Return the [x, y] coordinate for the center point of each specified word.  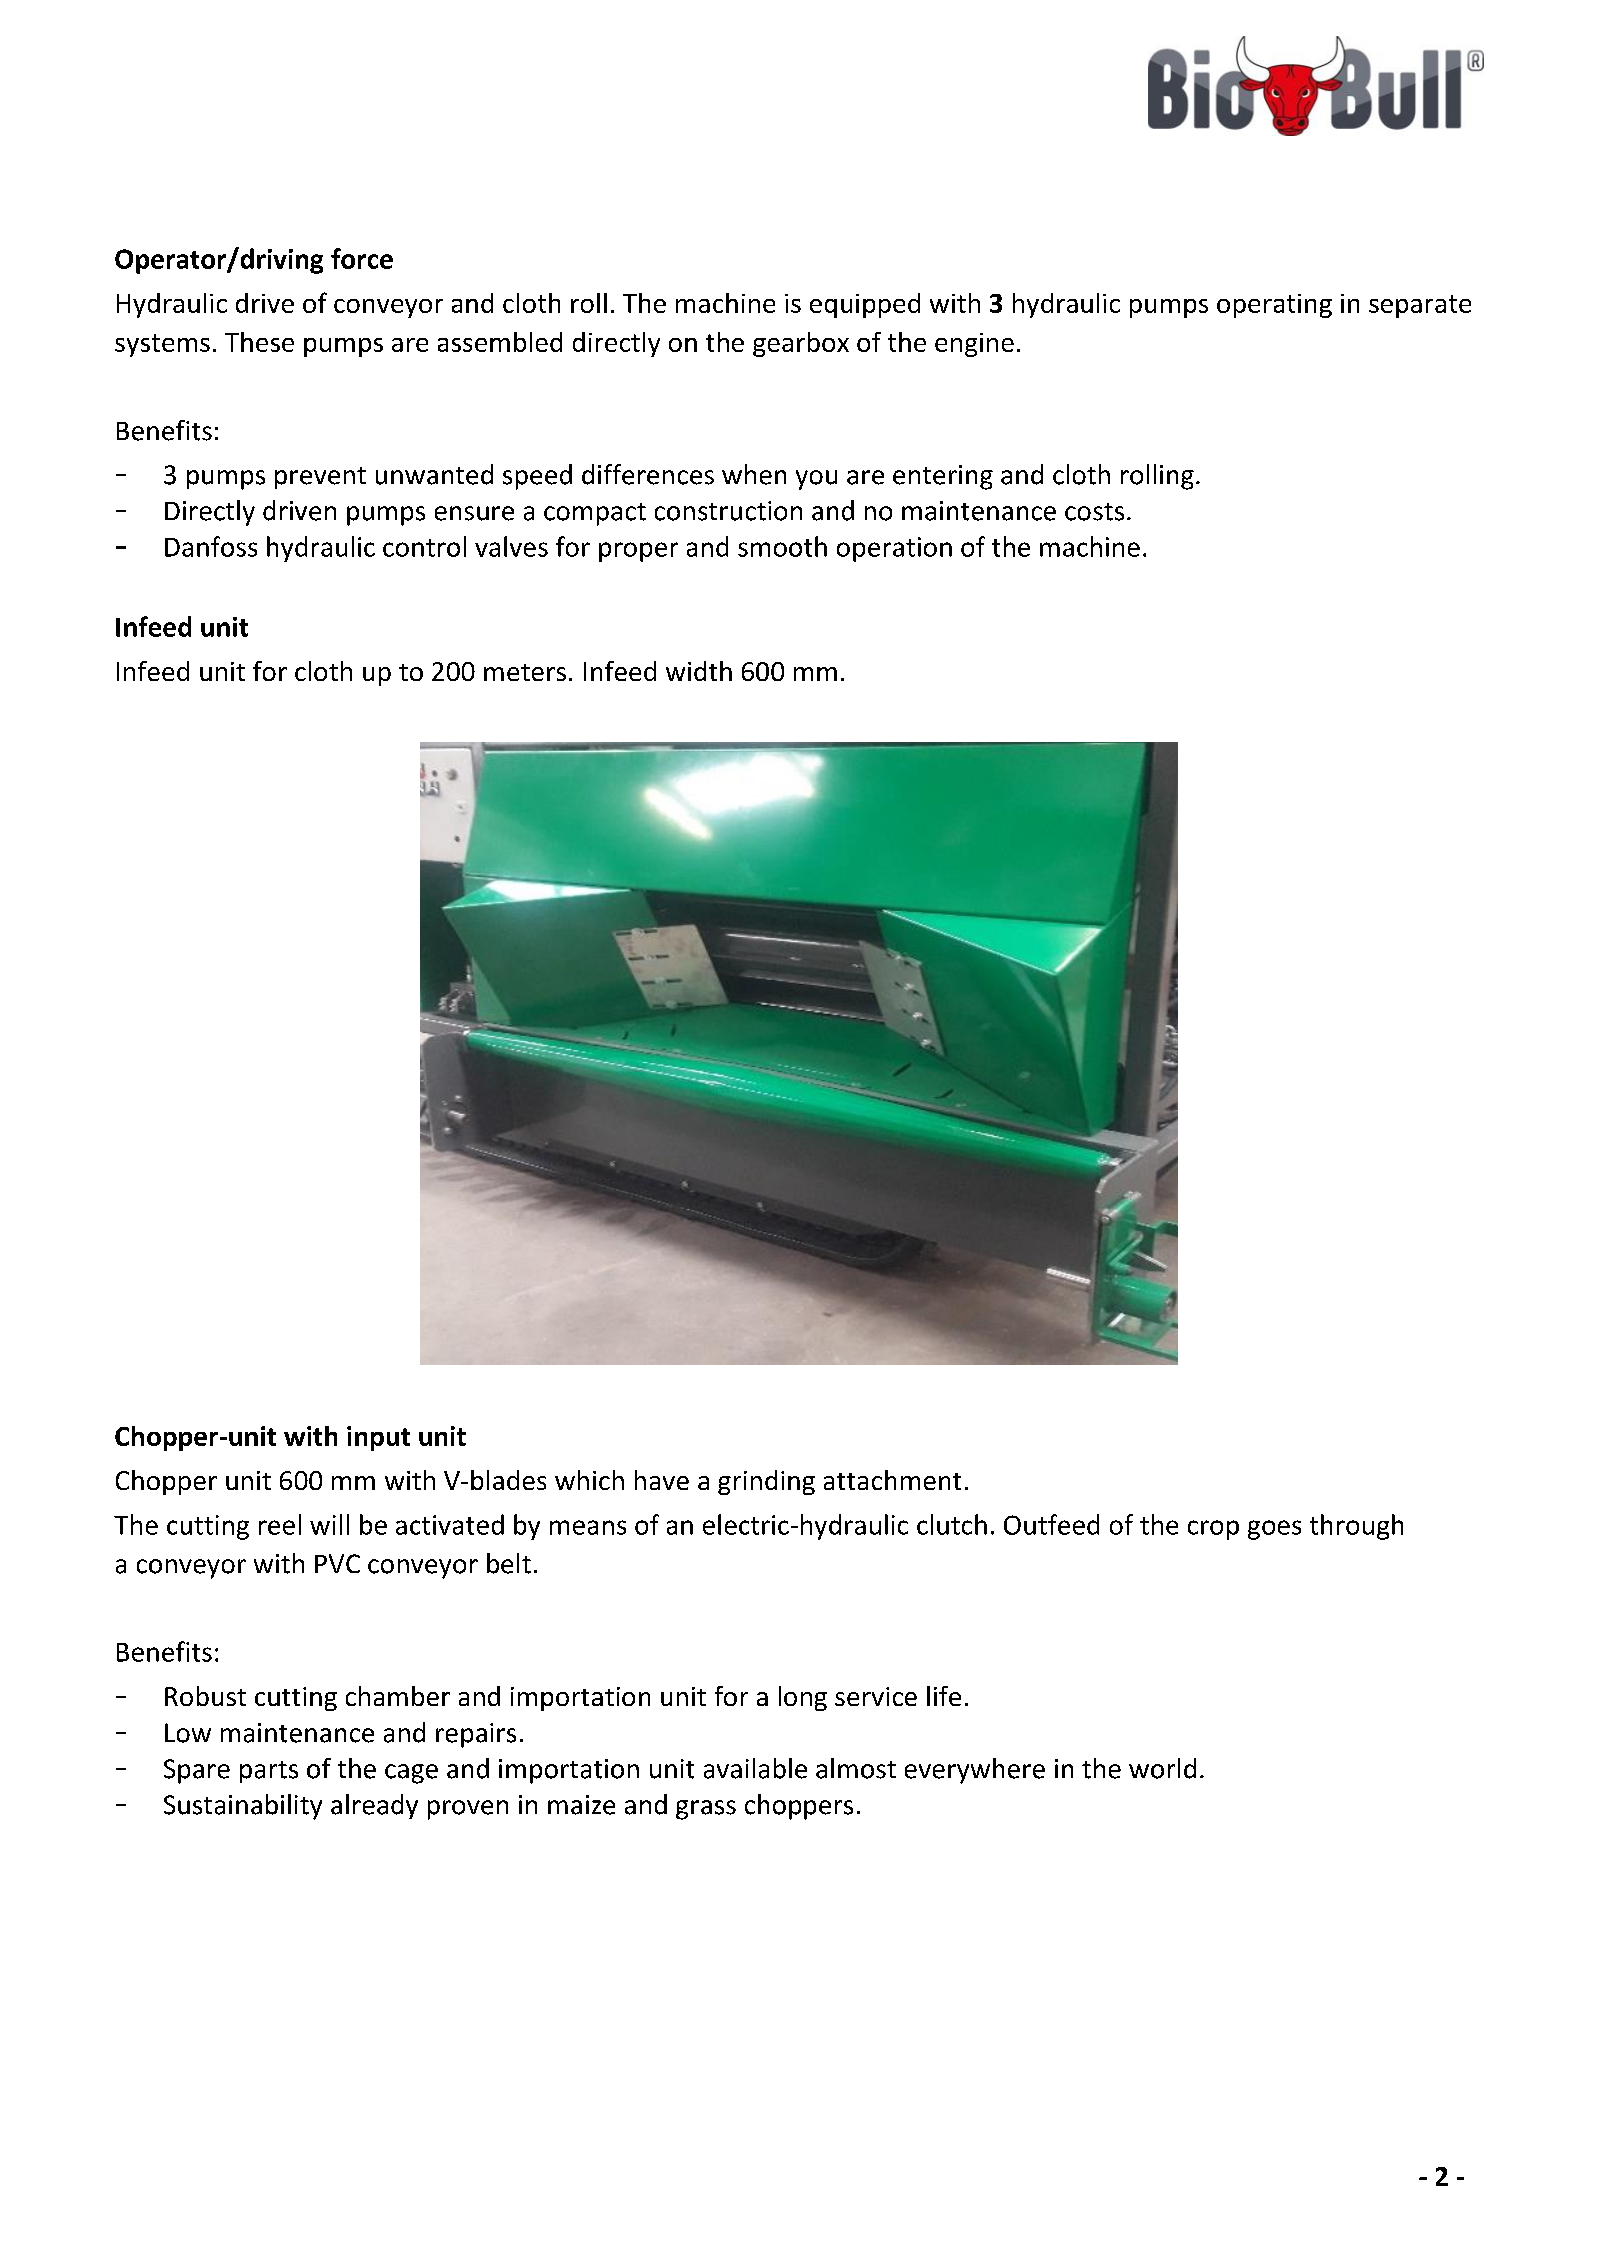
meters [525, 672]
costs [1094, 512]
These [259, 342]
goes [1274, 1530]
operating [1274, 306]
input [378, 1438]
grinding [766, 1482]
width [699, 671]
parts [269, 1772]
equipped [865, 305]
